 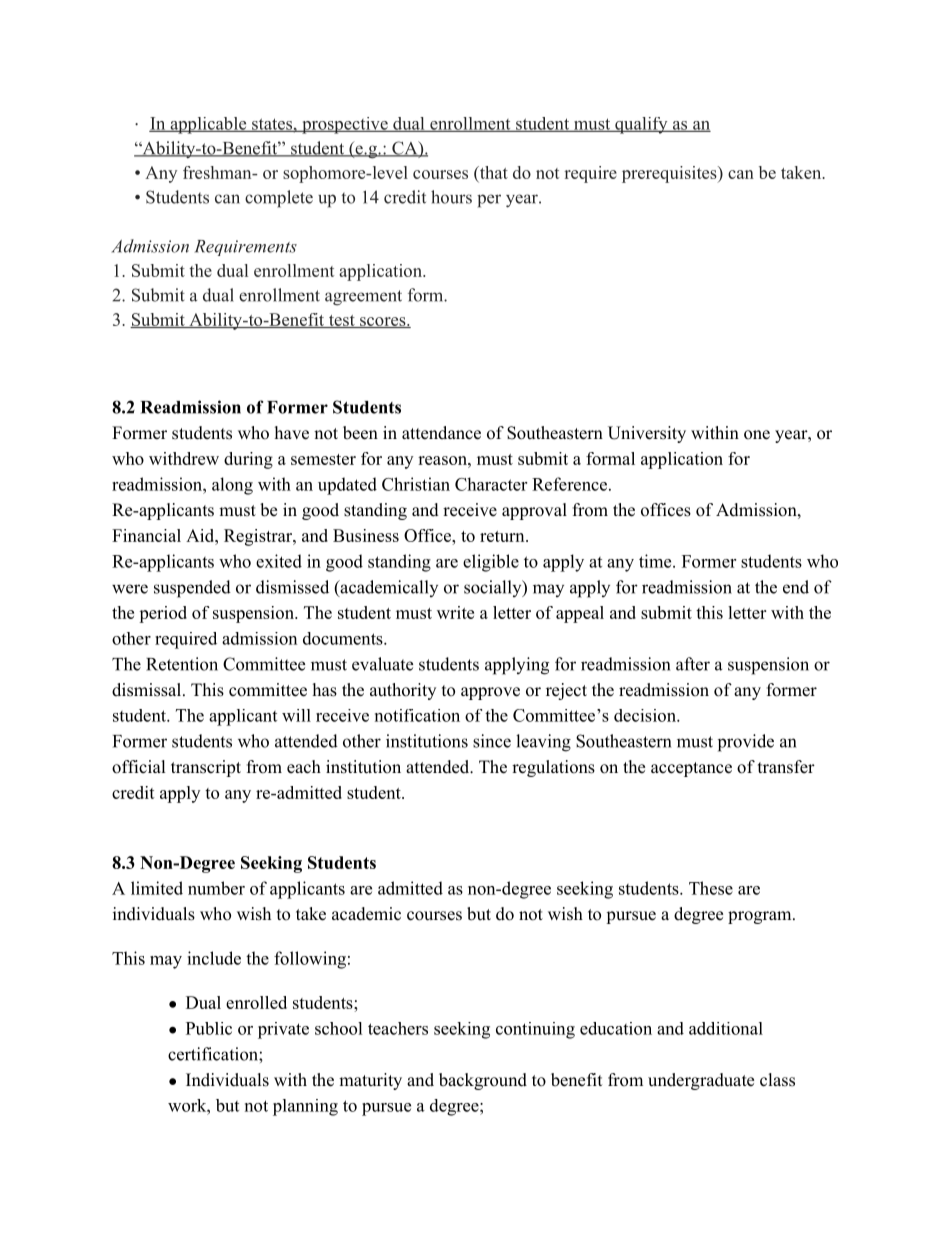 What do you see at coordinates (214, 1054) in the screenshot?
I see `certification` at bounding box center [214, 1054].
